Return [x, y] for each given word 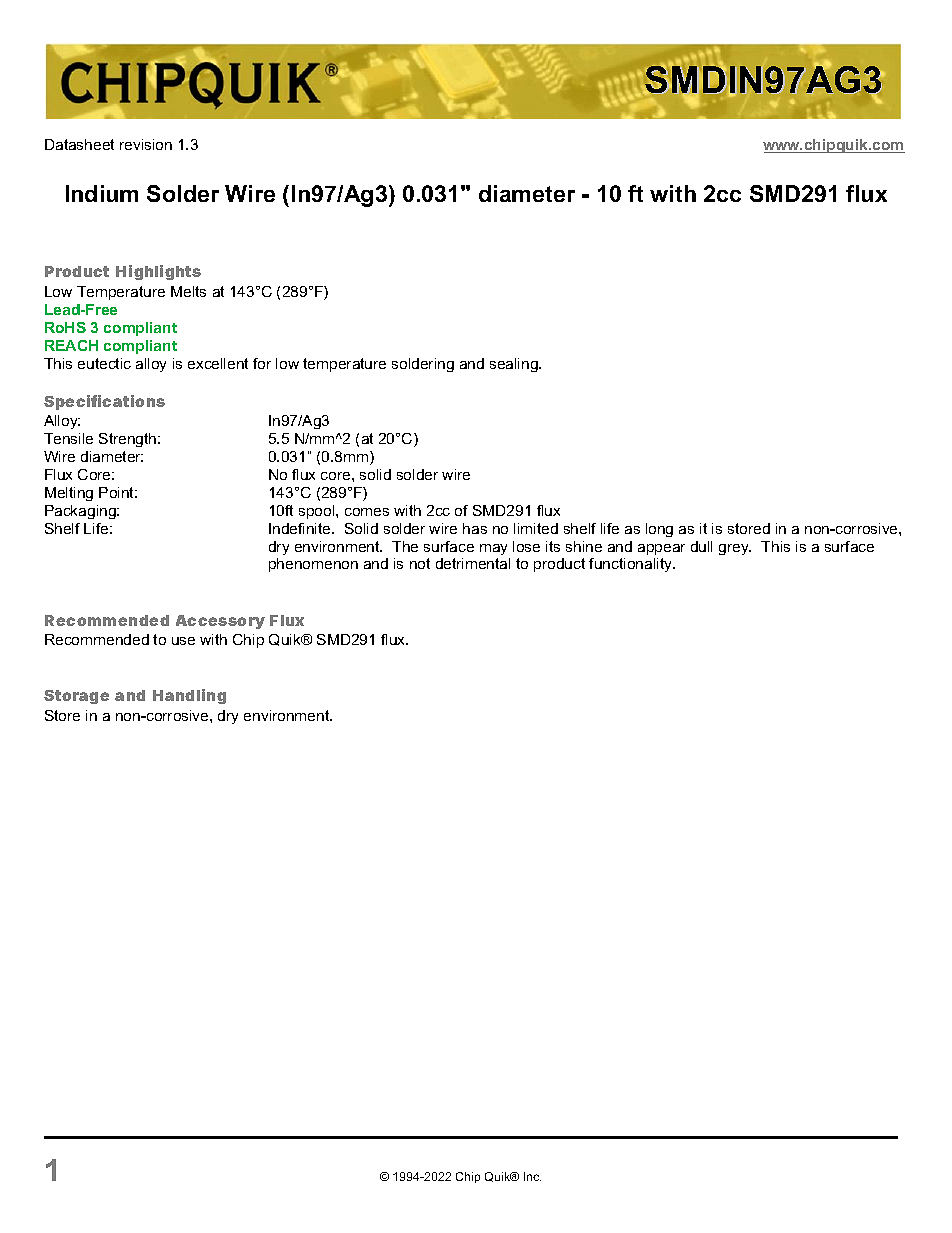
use [183, 641]
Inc [532, 1176]
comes [367, 512]
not [420, 563]
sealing [515, 365]
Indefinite [301, 528]
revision [146, 144]
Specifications [104, 402]
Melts [188, 291]
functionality [631, 565]
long [659, 530]
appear [661, 549]
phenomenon [313, 565]
